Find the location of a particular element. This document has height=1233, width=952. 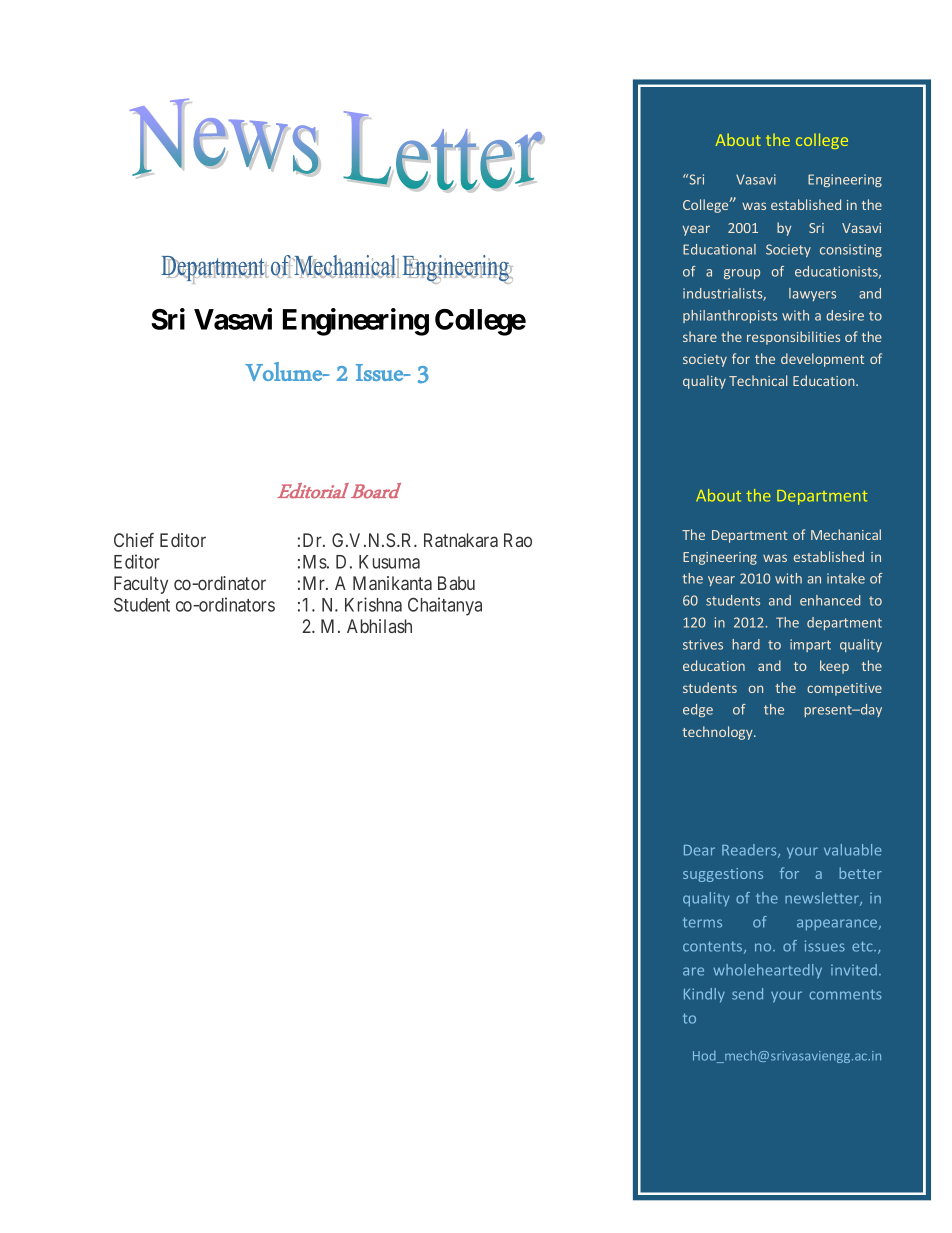

Kindly is located at coordinates (704, 995).
